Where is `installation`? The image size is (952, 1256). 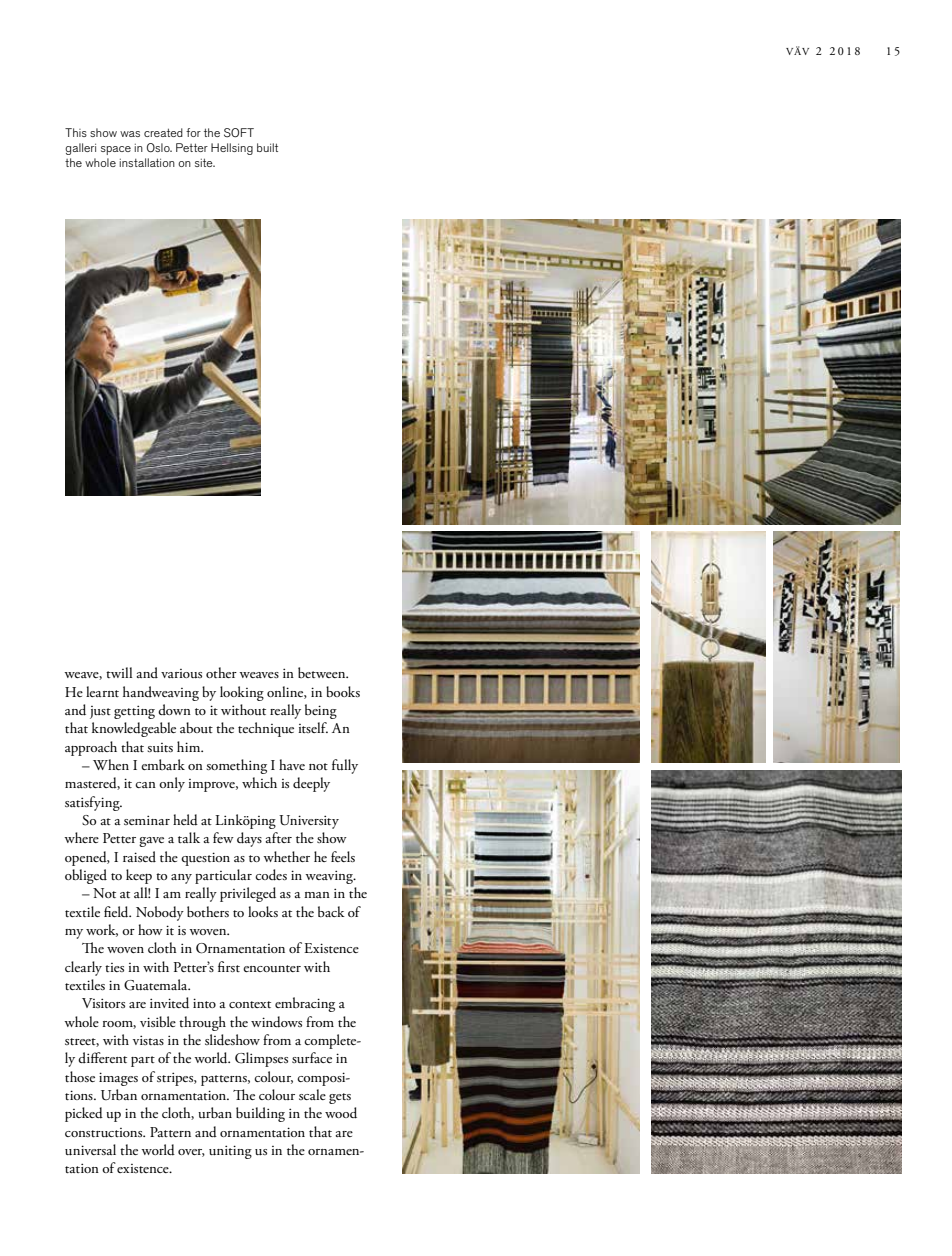
installation is located at coordinates (147, 162).
